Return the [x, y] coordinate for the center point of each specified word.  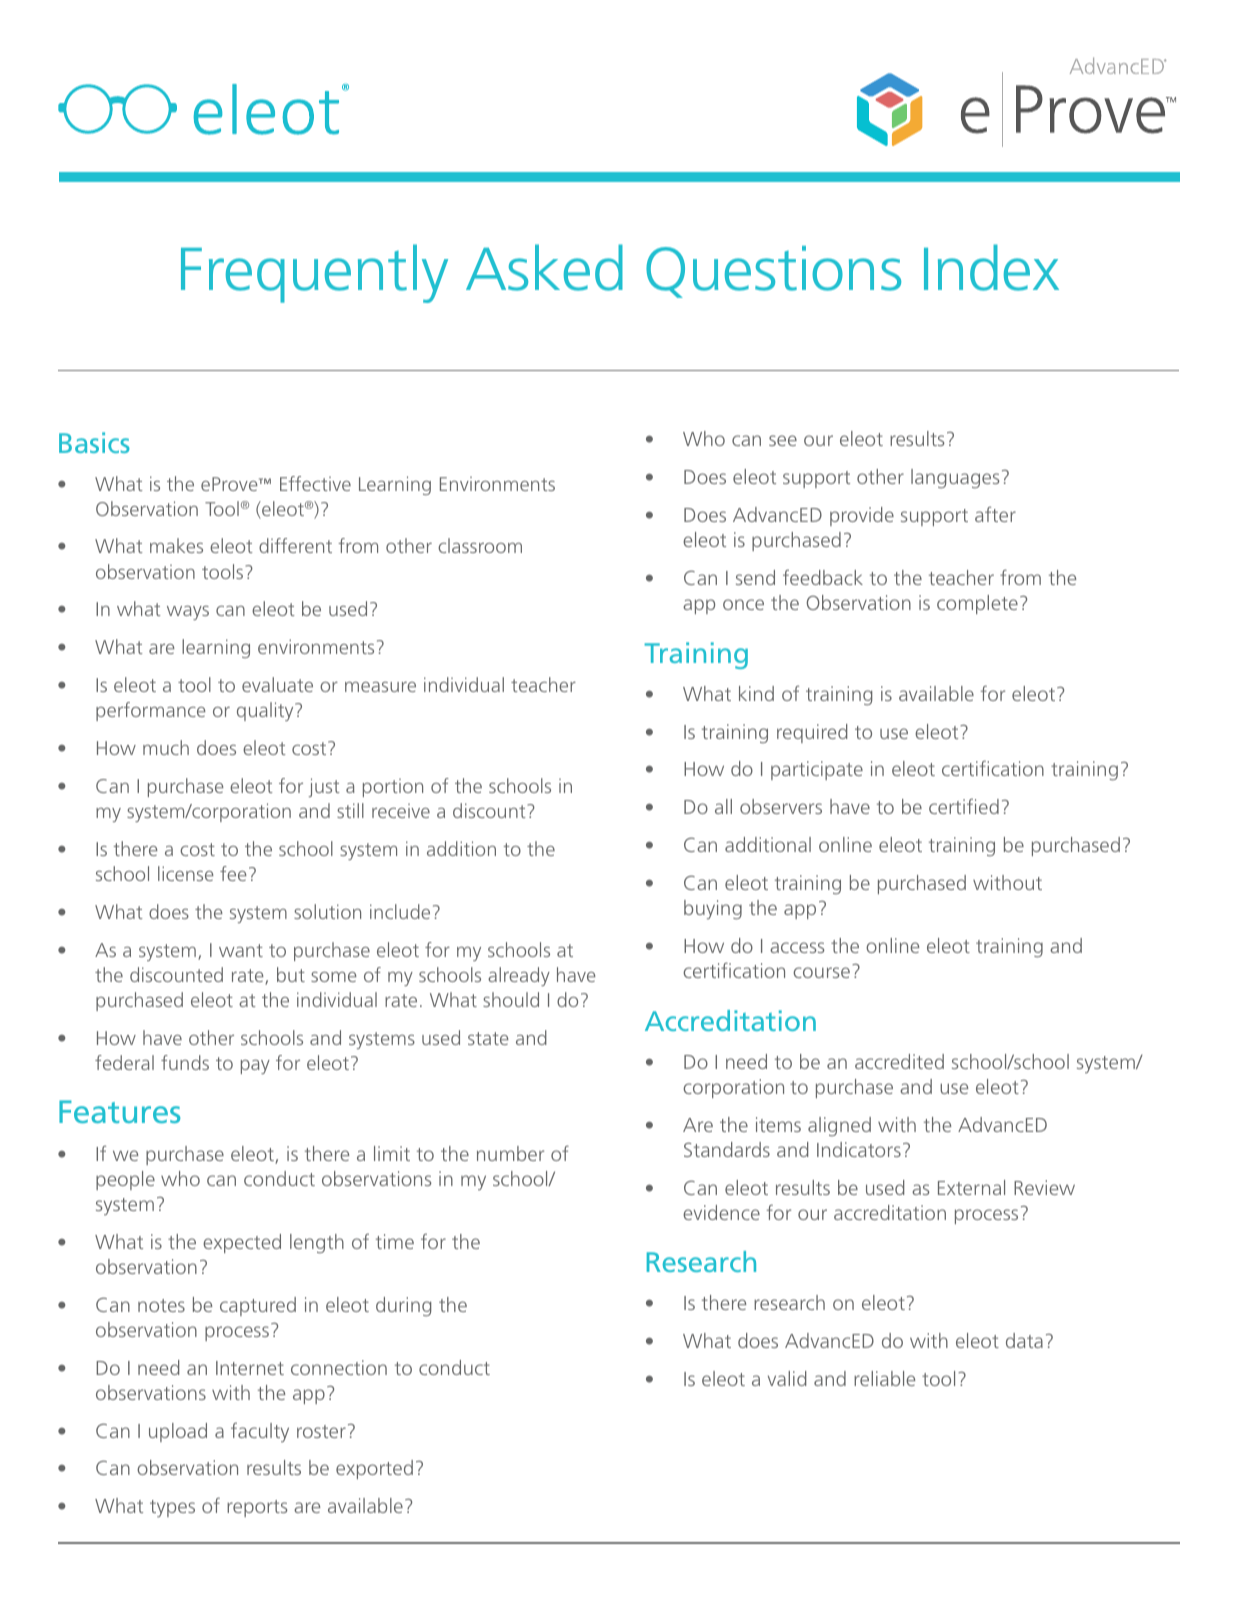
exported [374, 1469]
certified [964, 806]
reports [257, 1508]
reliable [884, 1378]
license [186, 873]
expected [242, 1243]
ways [188, 613]
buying [713, 910]
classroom [480, 545]
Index [991, 267]
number [510, 1153]
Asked [544, 267]
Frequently [314, 273]
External [971, 1187]
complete [977, 604]
